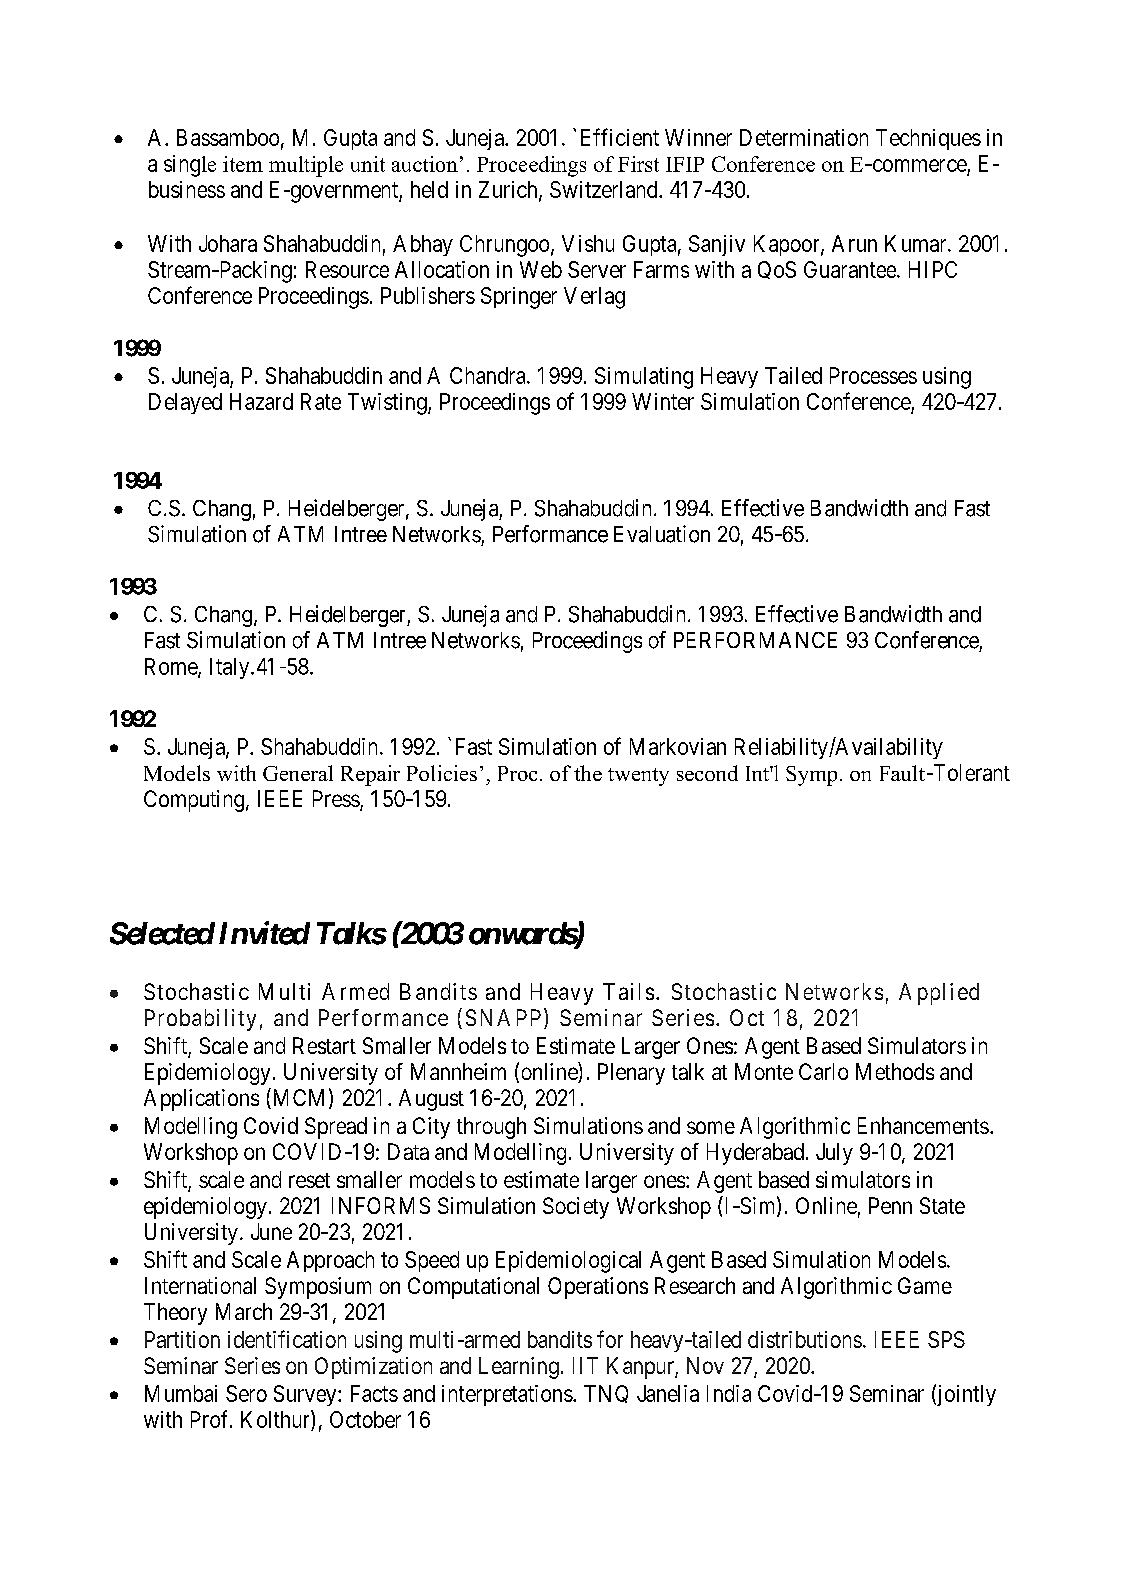 This screenshot has height=1593, width=1127. I want to click on Sero, so click(246, 1393).
